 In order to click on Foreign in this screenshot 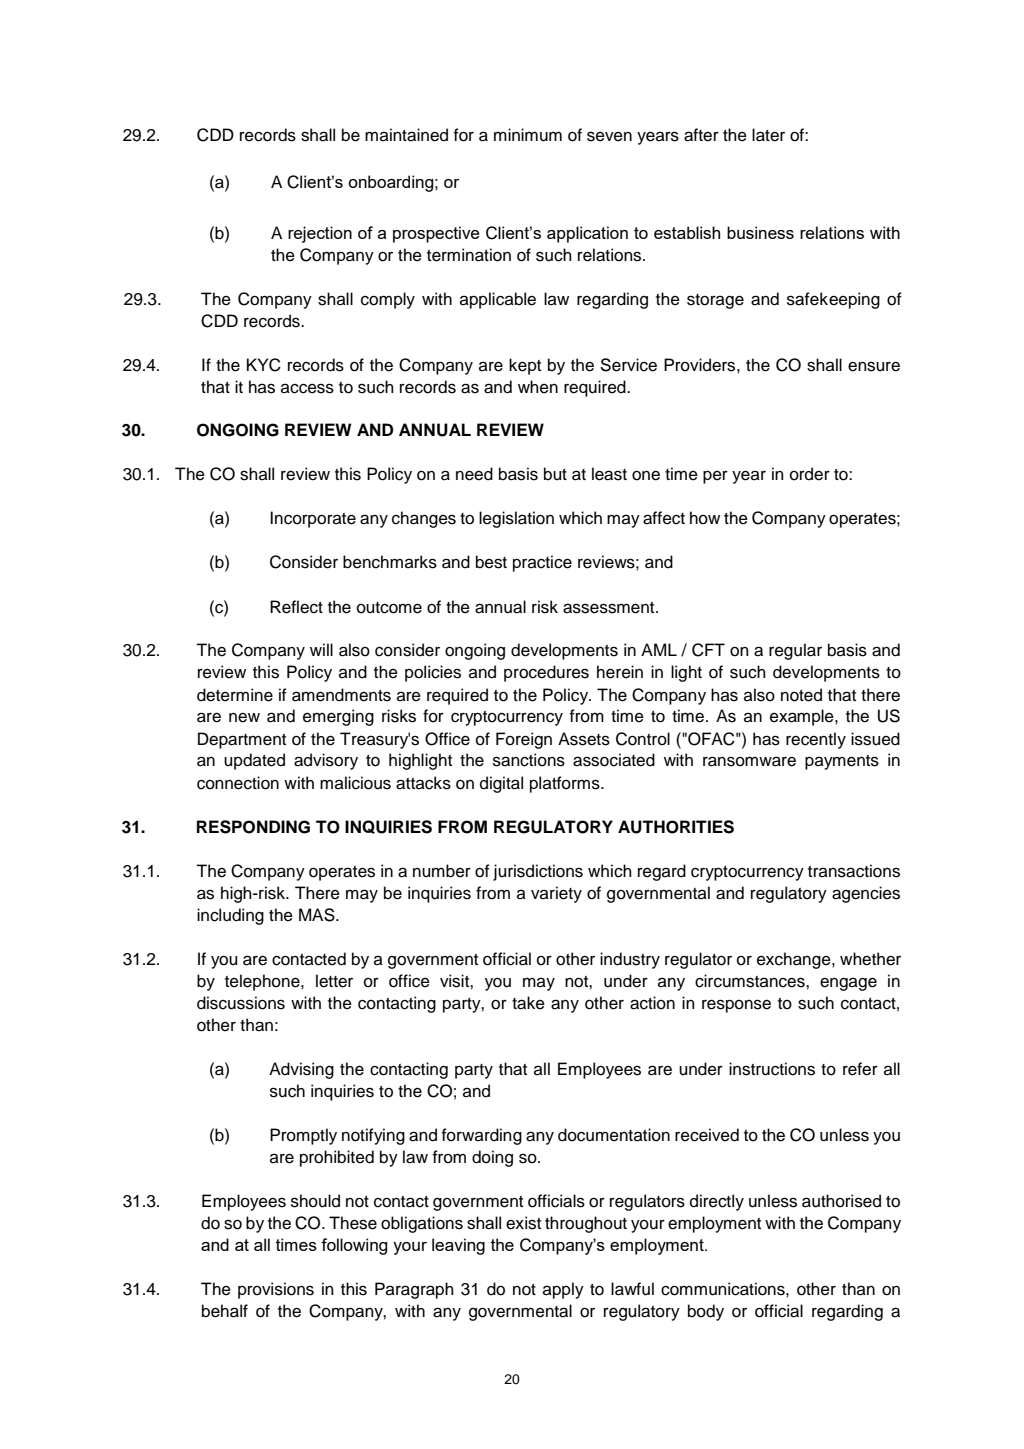, I will do `click(524, 740)`.
